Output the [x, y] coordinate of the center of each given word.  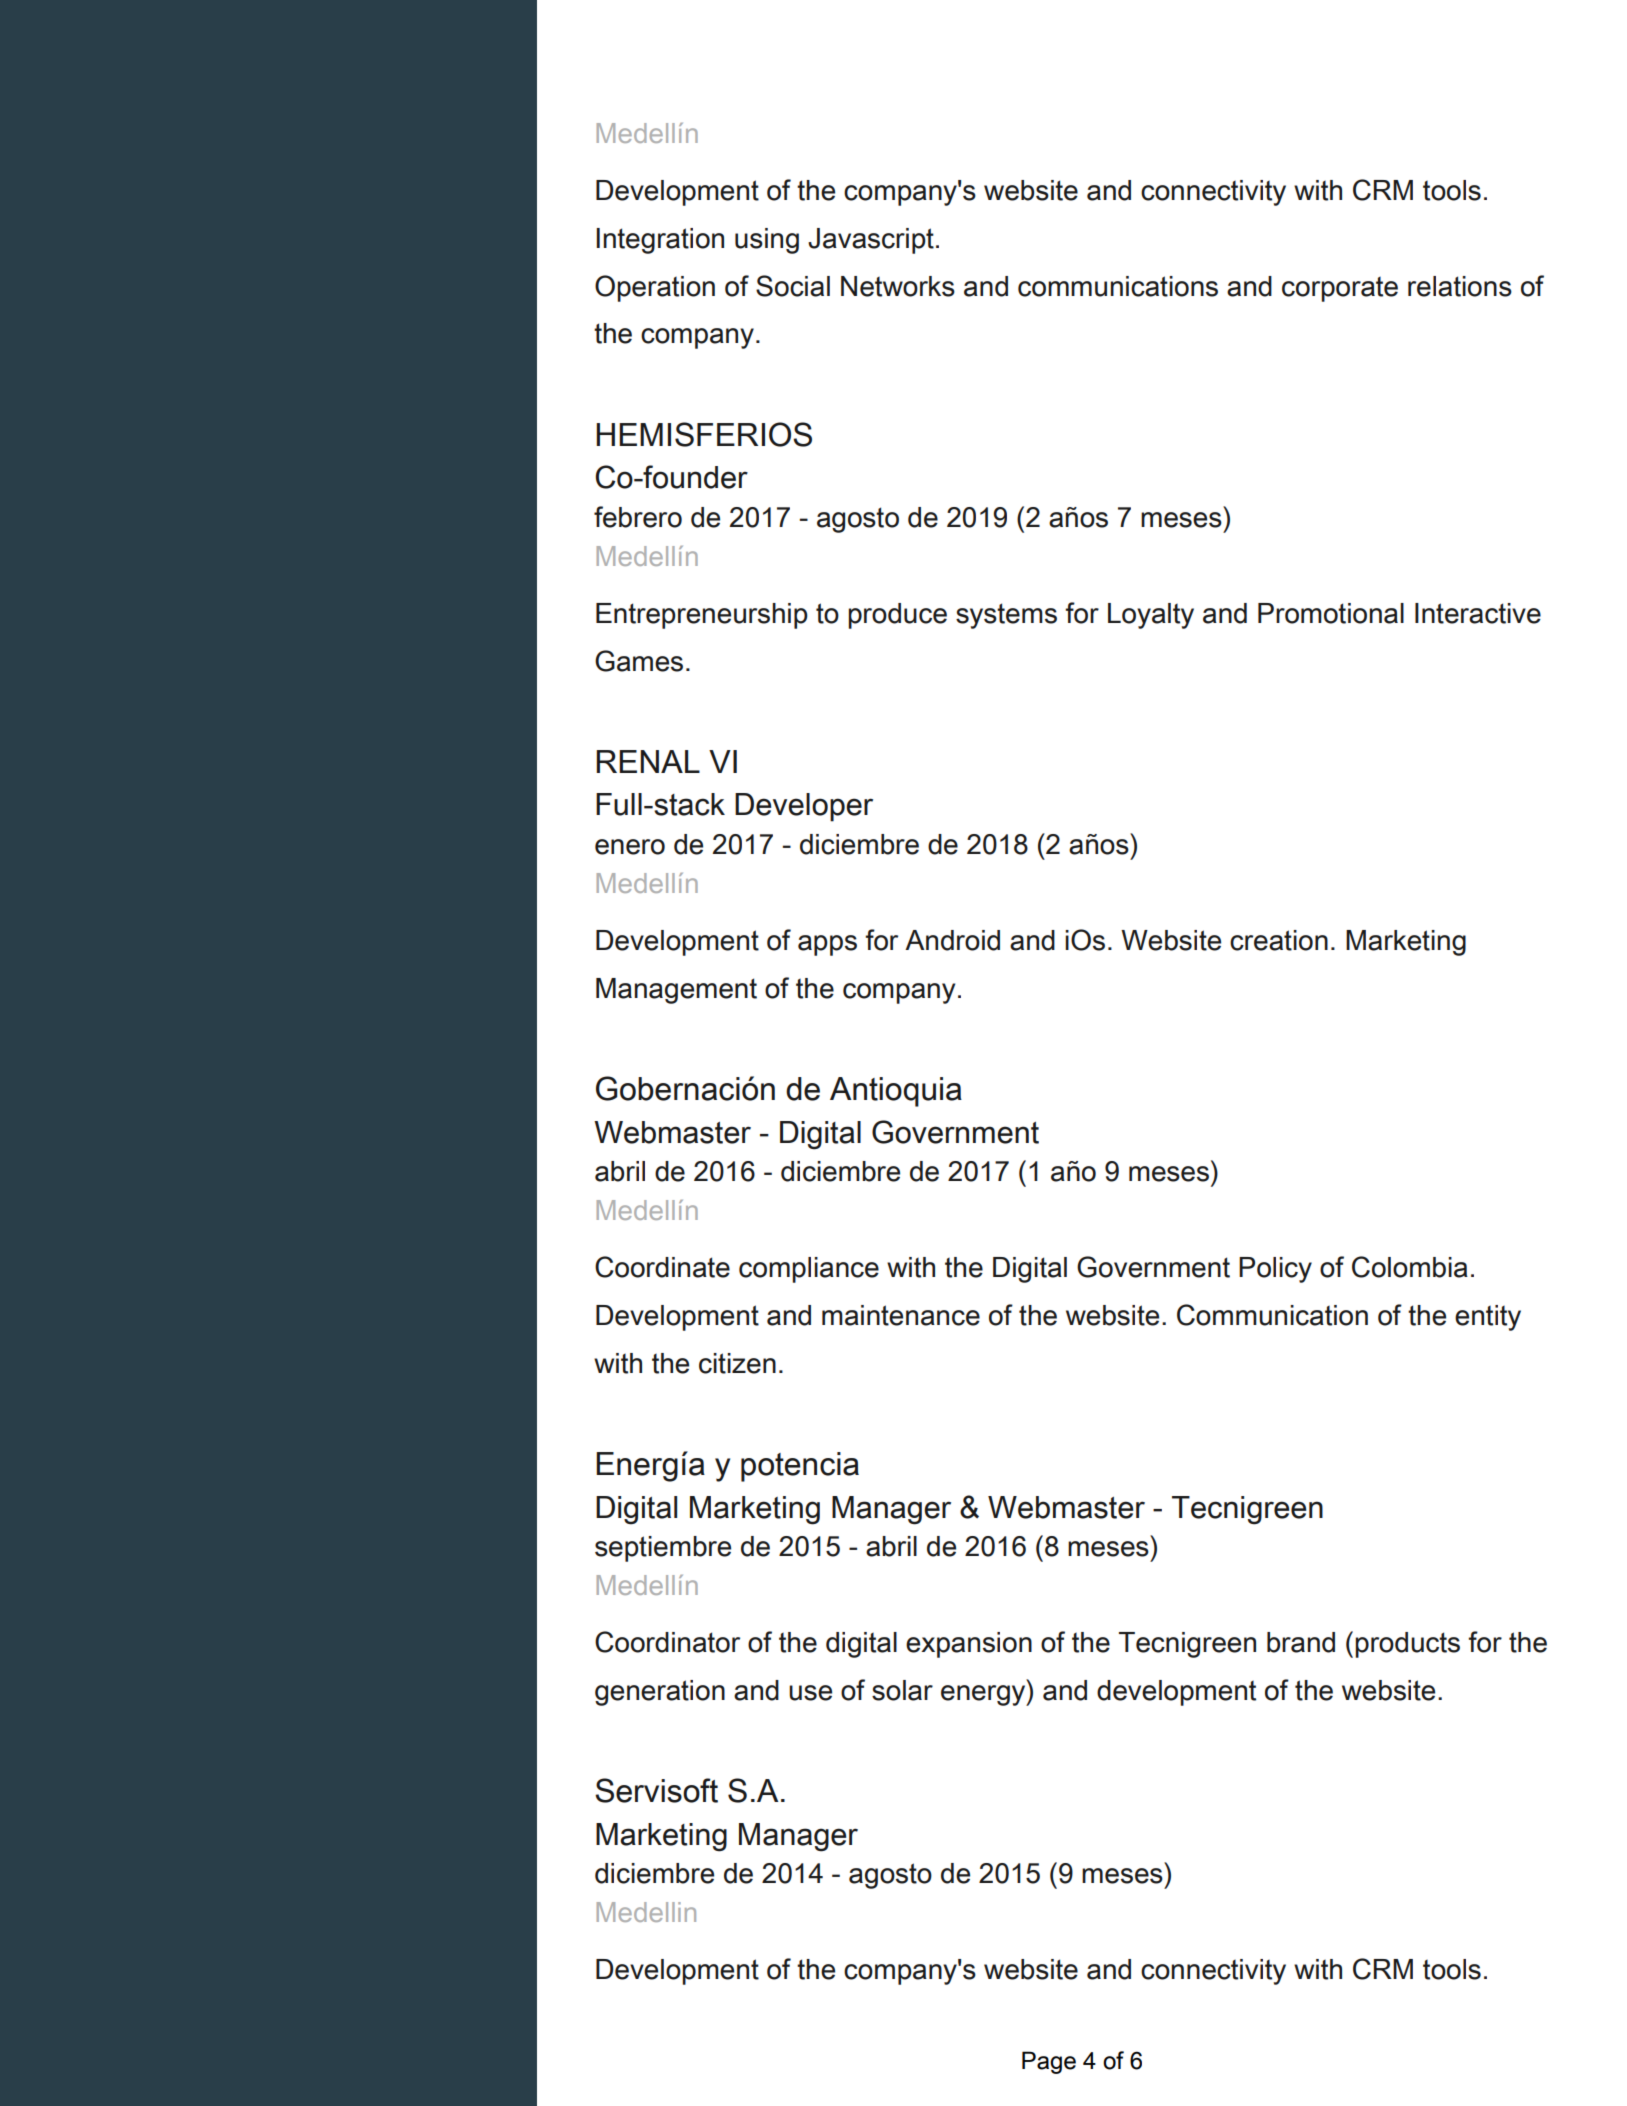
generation [660, 1693]
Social [793, 286]
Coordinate [662, 1267]
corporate [1340, 289]
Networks [898, 286]
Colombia [1410, 1267]
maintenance [901, 1315]
